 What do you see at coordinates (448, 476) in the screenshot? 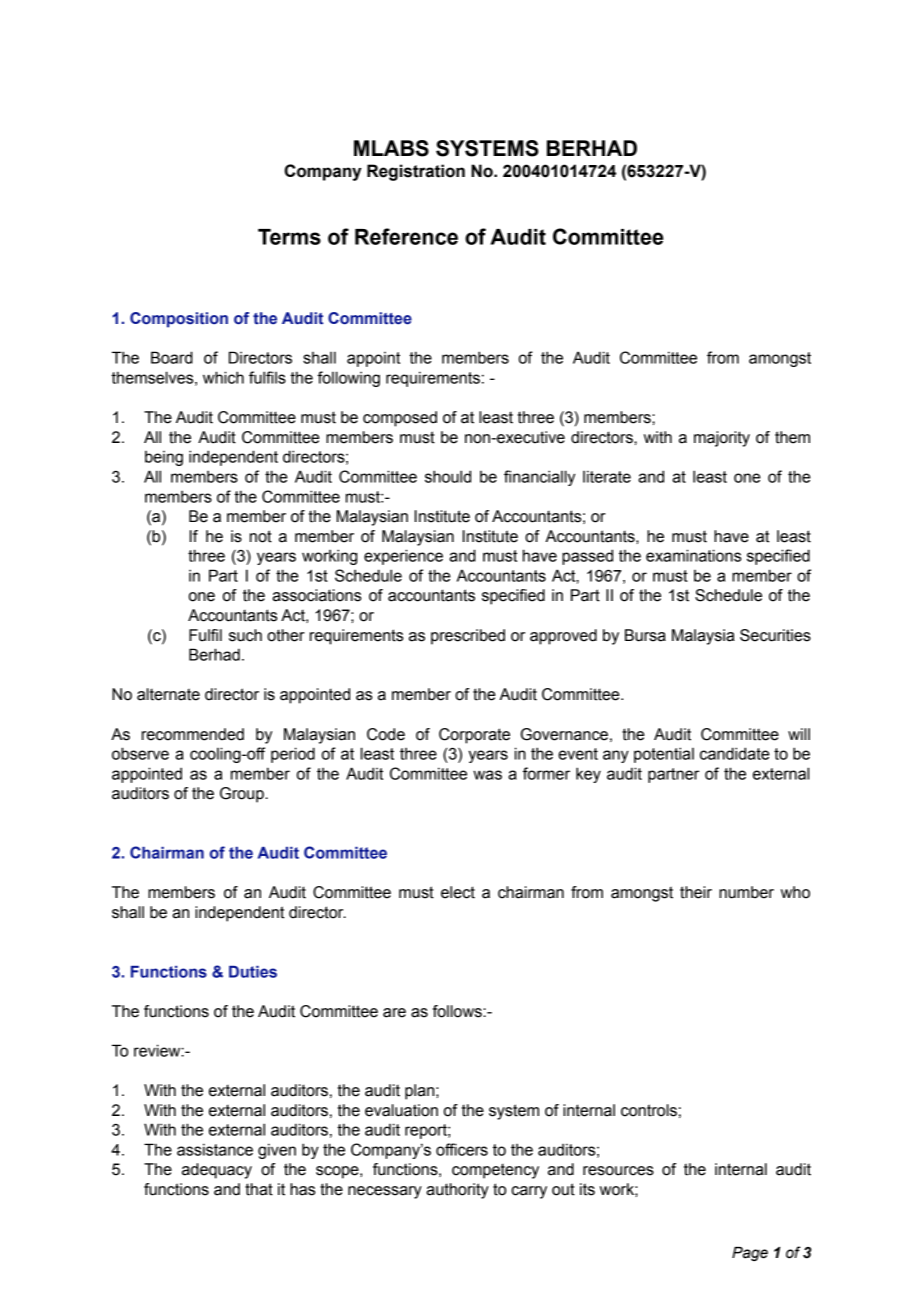
I see `should` at bounding box center [448, 476].
